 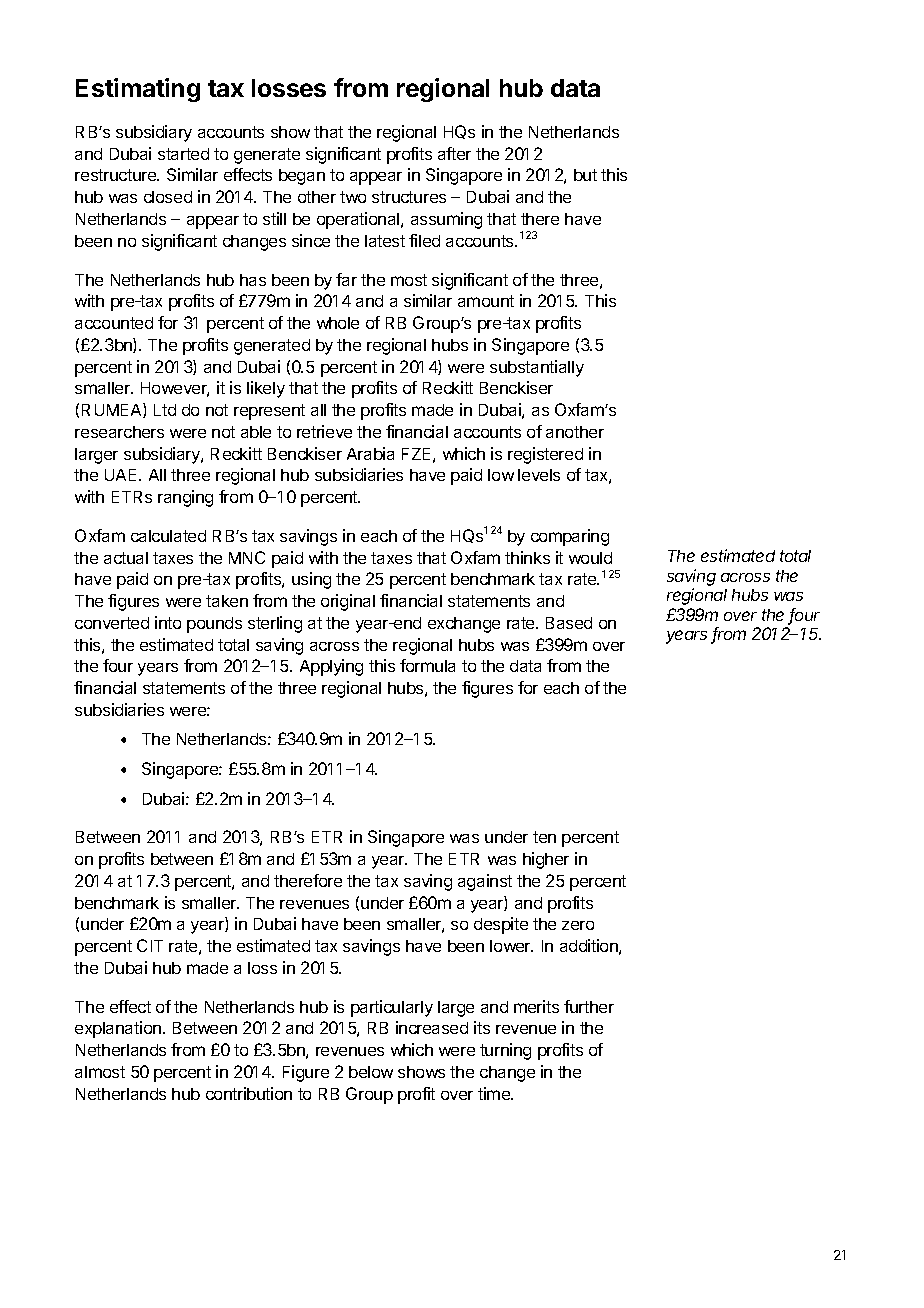 What do you see at coordinates (168, 622) in the image?
I see `into` at bounding box center [168, 622].
